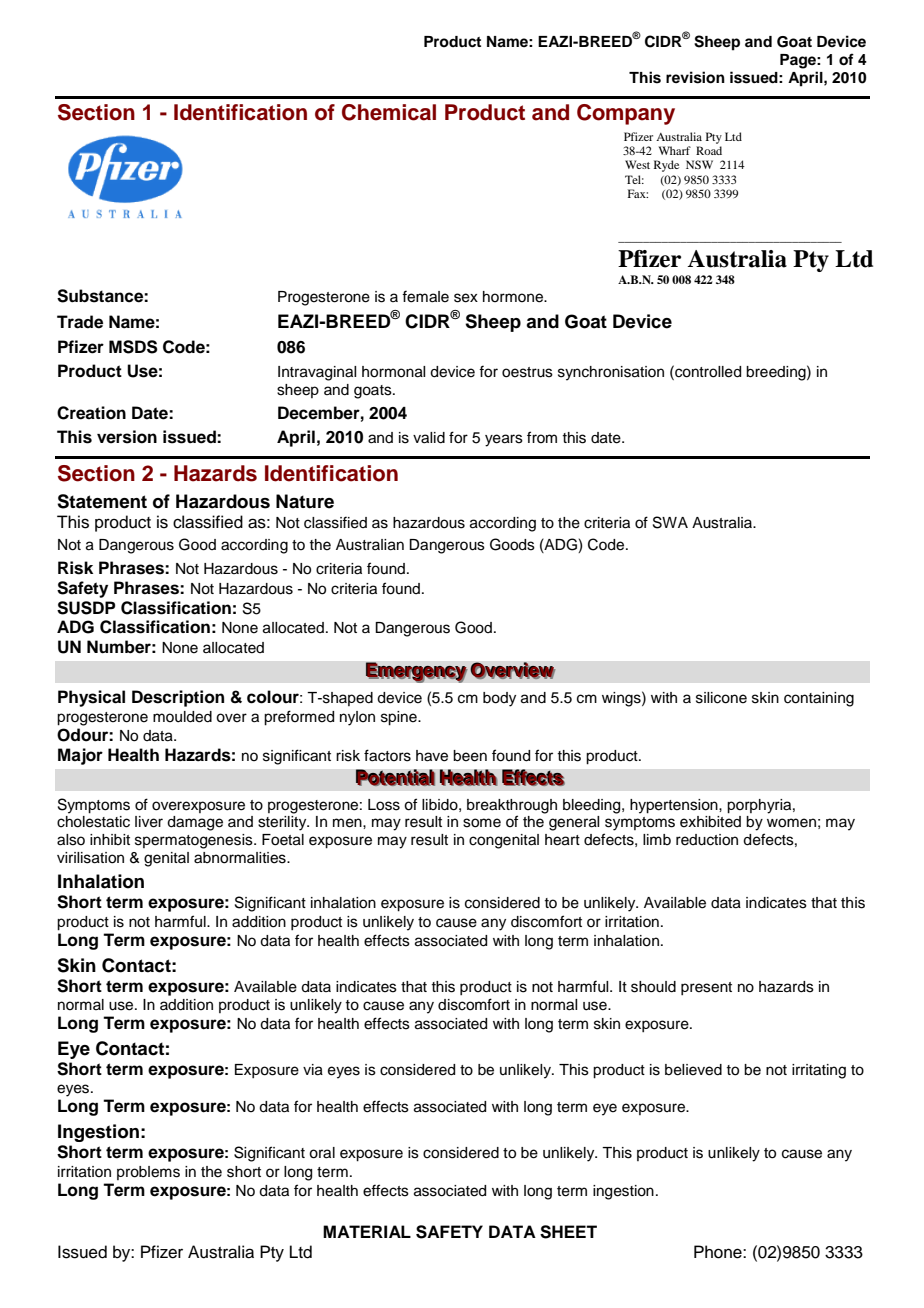  Describe the element at coordinates (149, 822) in the image. I see `liver` at that location.
